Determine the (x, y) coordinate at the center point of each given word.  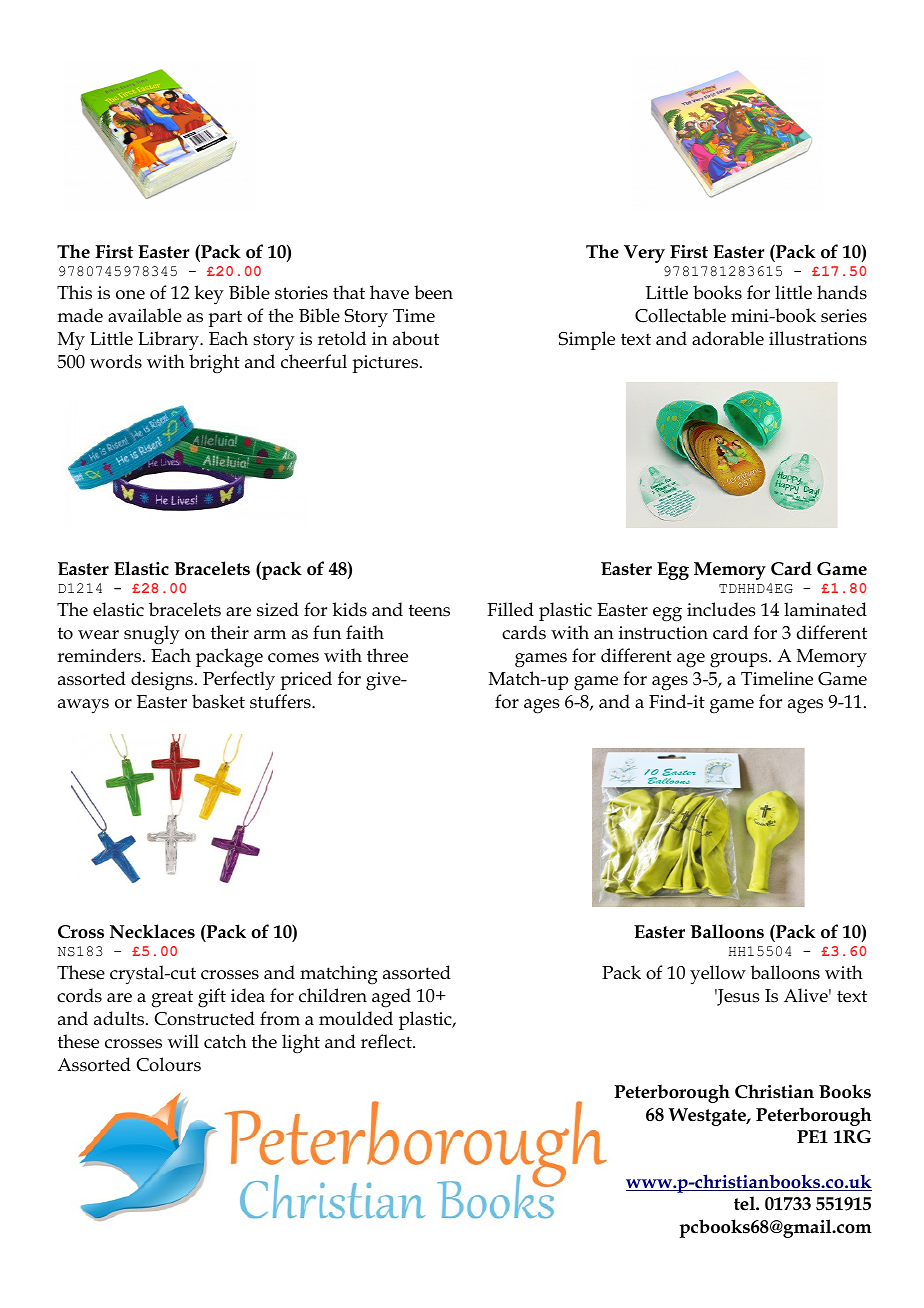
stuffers (281, 701)
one (130, 295)
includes (721, 609)
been (433, 292)
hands (842, 292)
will (183, 1041)
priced (306, 680)
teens (429, 610)
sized (278, 609)
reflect (387, 1041)
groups (740, 660)
